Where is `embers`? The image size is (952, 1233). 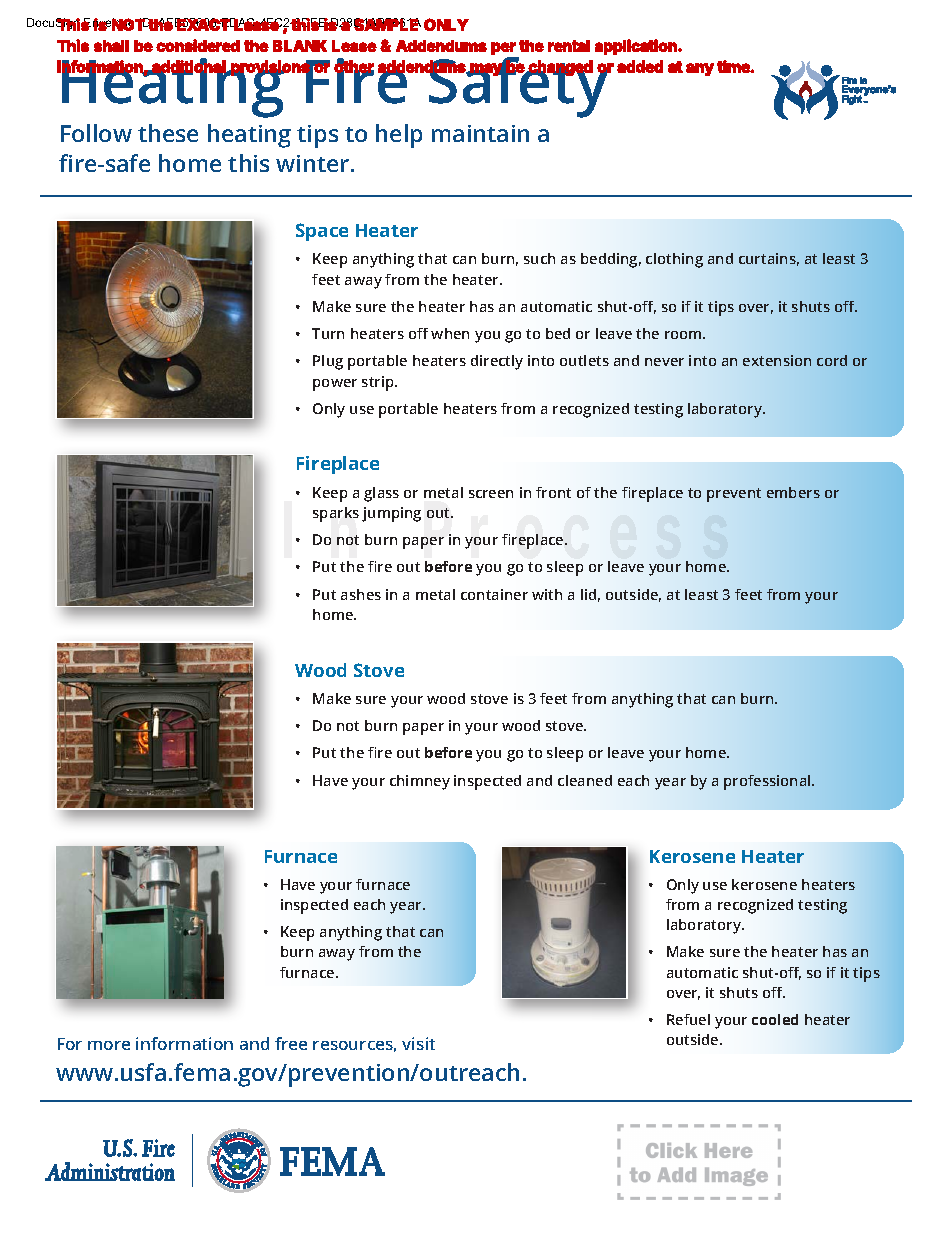
embers is located at coordinates (793, 492).
